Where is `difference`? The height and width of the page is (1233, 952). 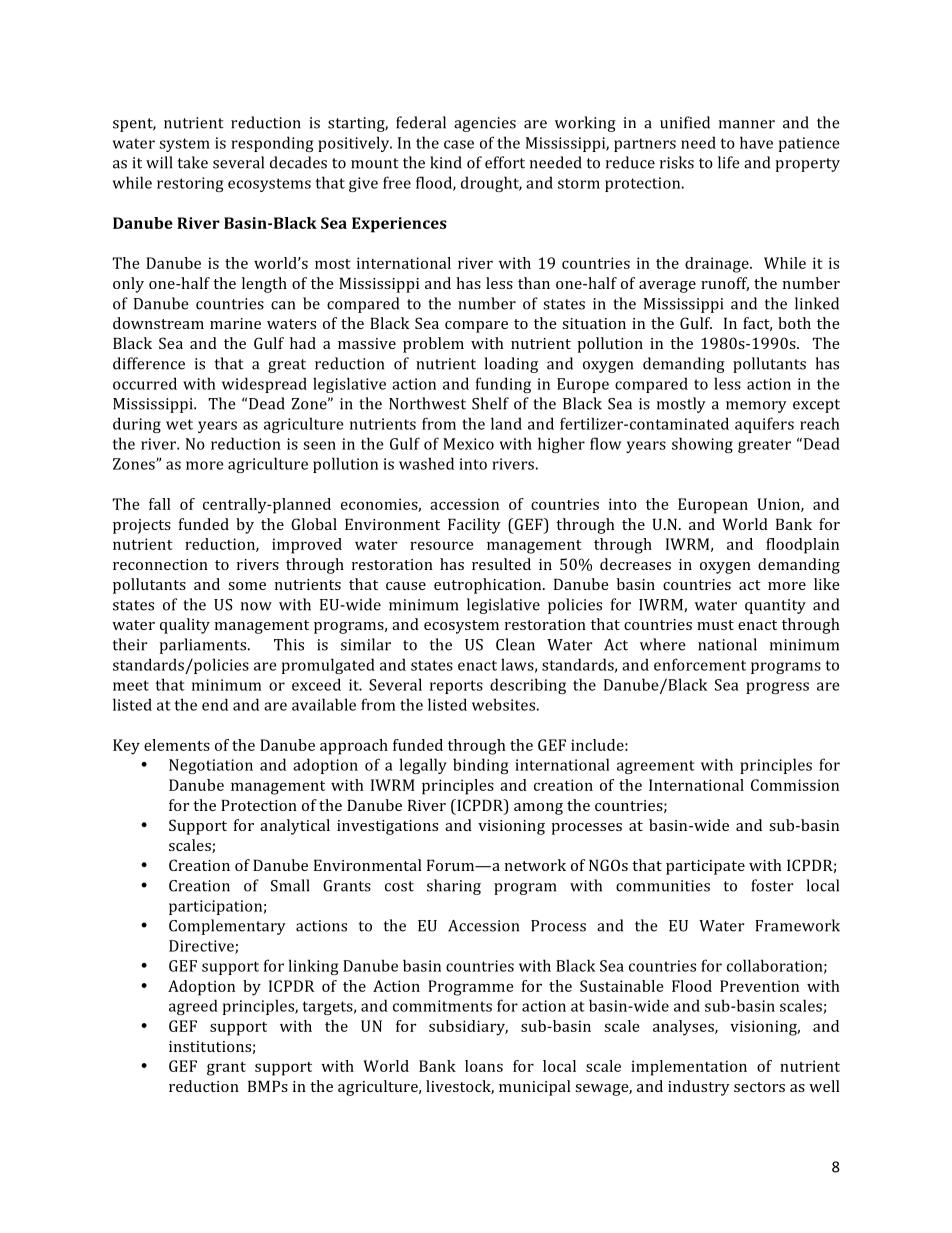 difference is located at coordinates (149, 363).
